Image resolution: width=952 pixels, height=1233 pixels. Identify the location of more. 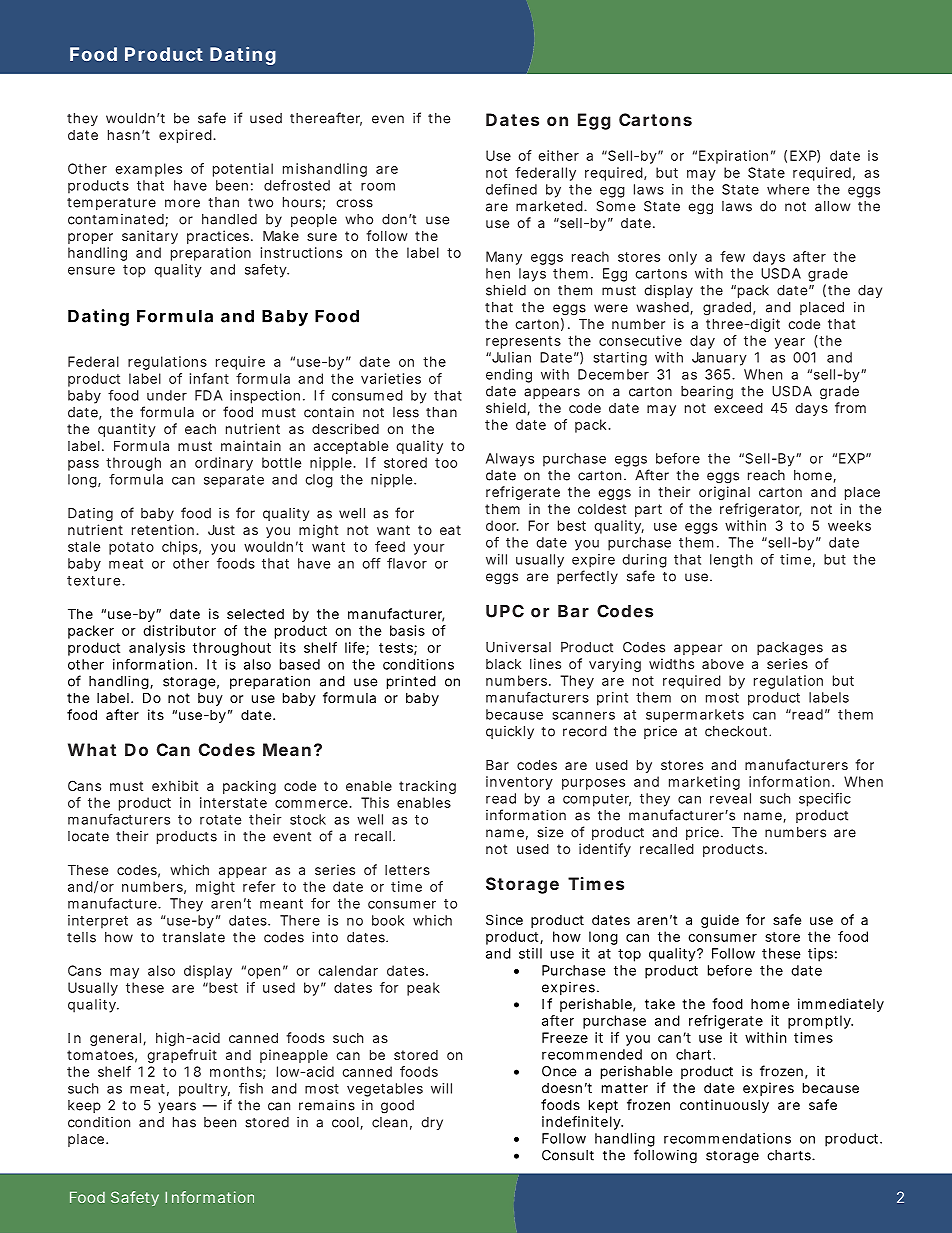
(182, 203).
